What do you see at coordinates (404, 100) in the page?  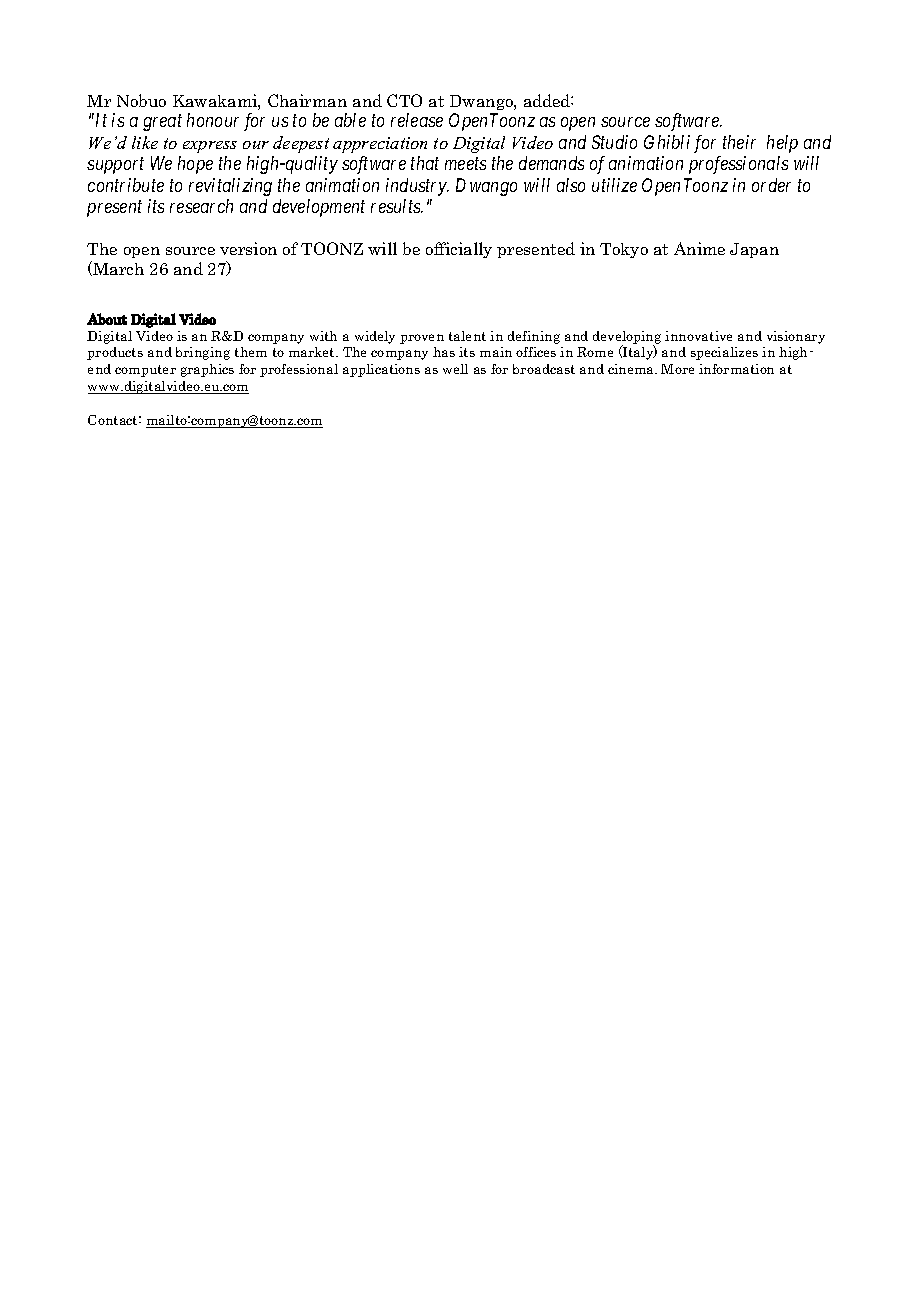 I see `CTO` at bounding box center [404, 100].
